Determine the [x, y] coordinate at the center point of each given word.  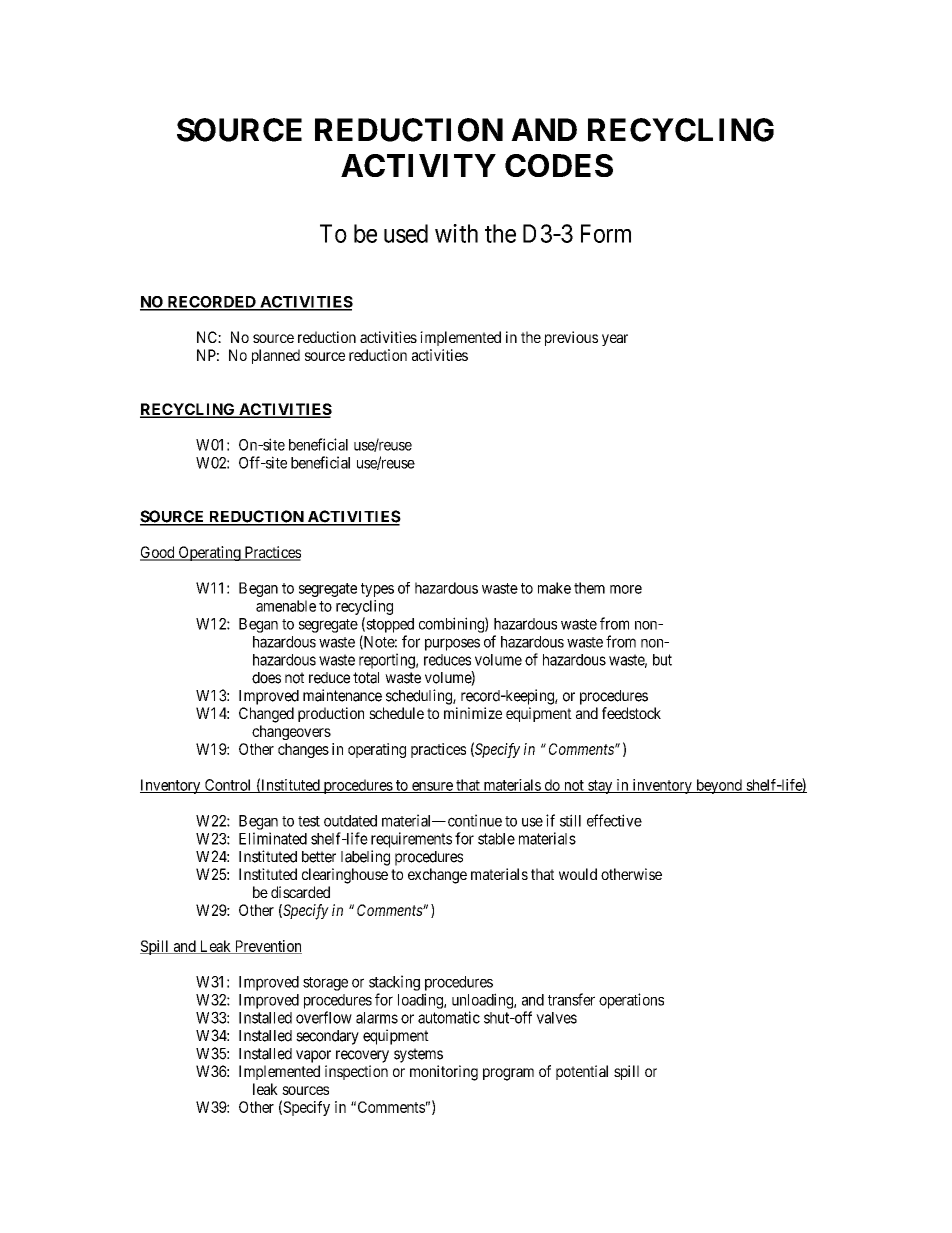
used [406, 233]
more [626, 589]
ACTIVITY [418, 165]
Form [606, 233]
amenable [286, 606]
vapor [313, 1056]
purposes [452, 644]
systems [418, 1055]
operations [631, 1001]
